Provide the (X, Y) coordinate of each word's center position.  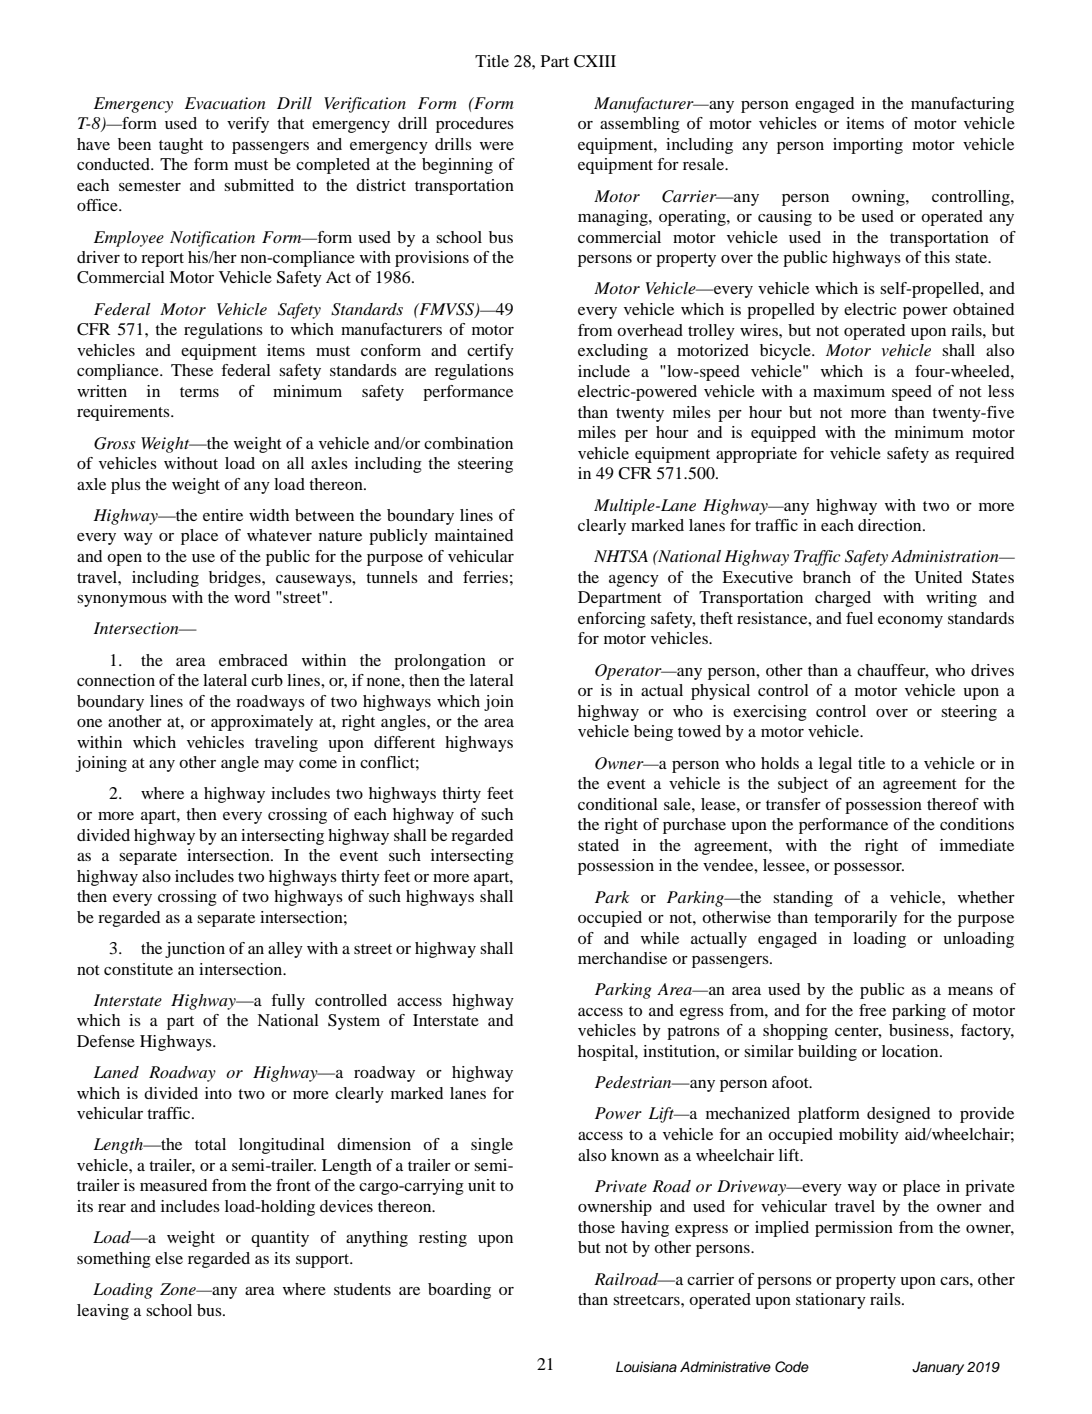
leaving (103, 1312)
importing (868, 146)
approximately (262, 723)
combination (468, 443)
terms (199, 392)
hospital (607, 1053)
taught (181, 146)
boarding (459, 1291)
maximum (849, 391)
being (653, 733)
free (872, 1010)
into (218, 1093)
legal (835, 765)
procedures (475, 125)
